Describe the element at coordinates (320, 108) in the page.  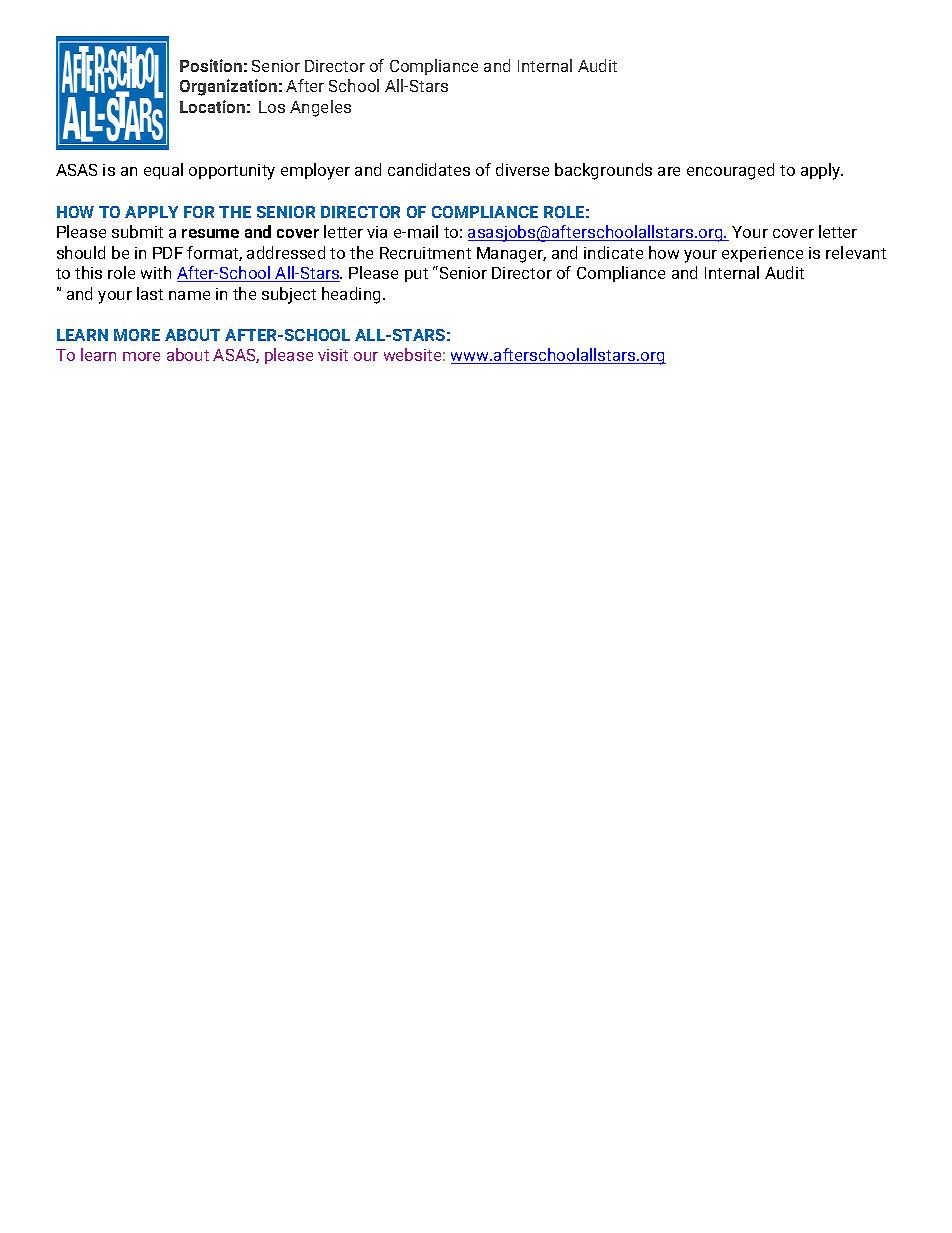
I see `Angeles` at that location.
